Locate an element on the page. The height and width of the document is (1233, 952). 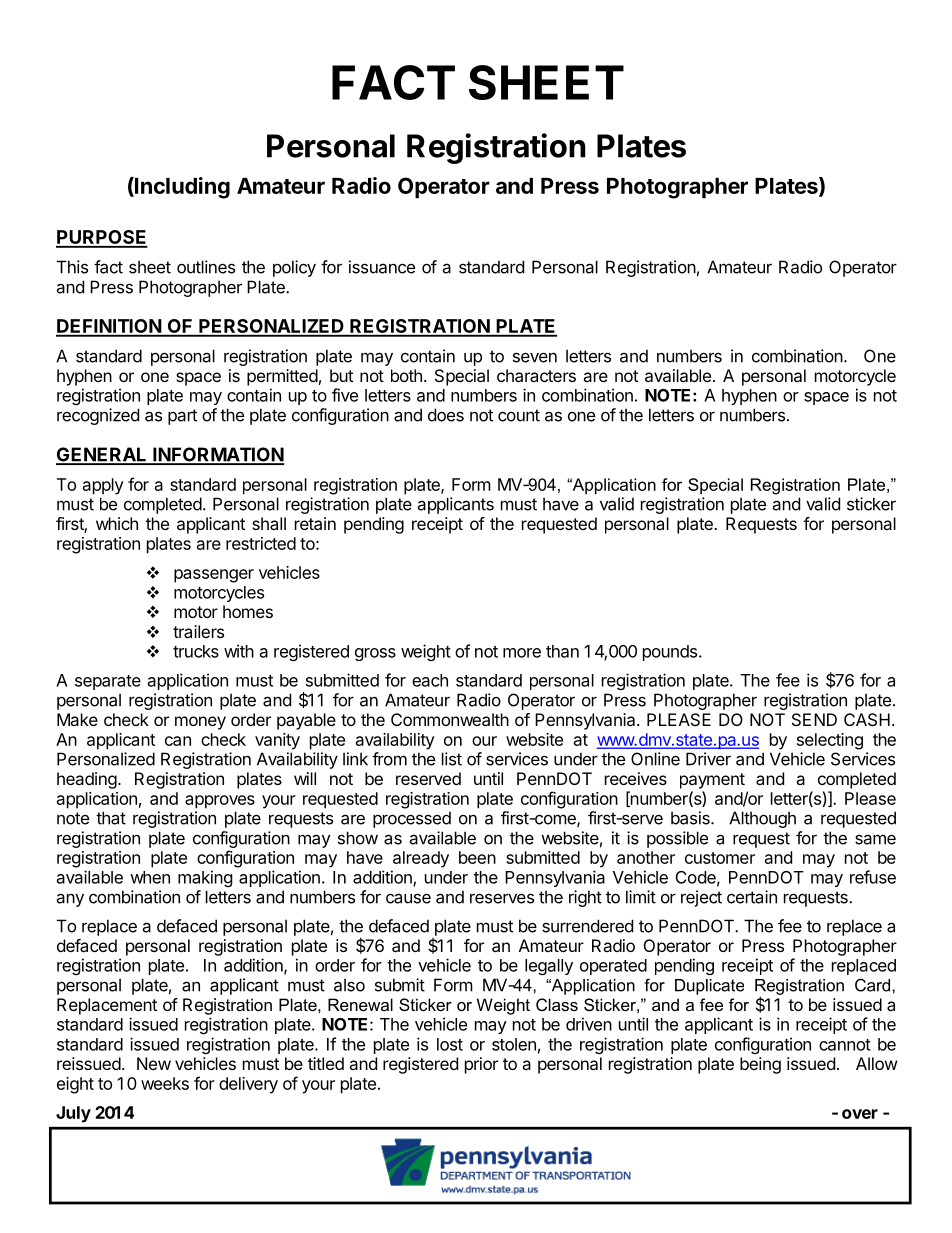
outlines is located at coordinates (206, 267).
